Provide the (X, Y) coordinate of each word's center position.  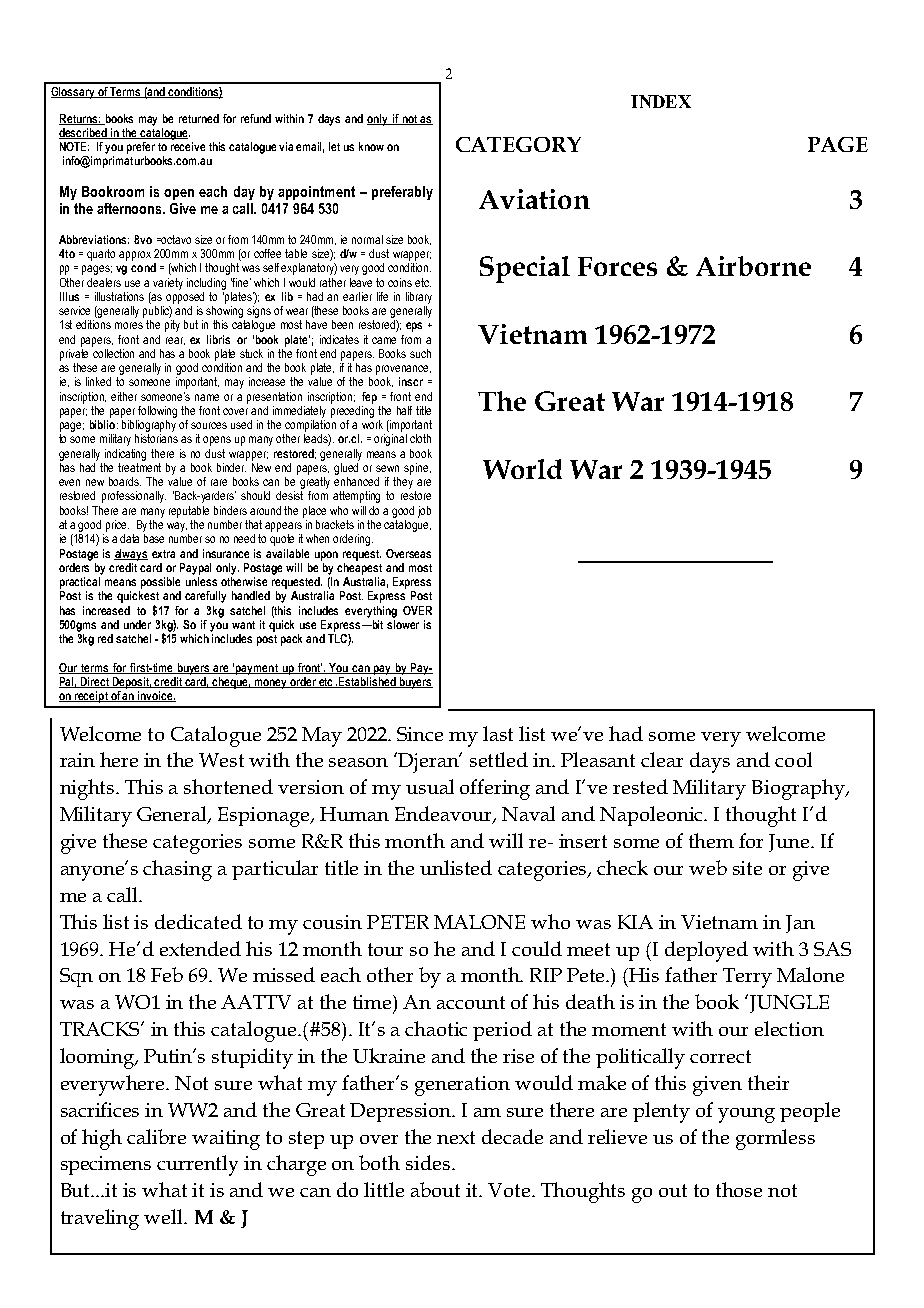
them (711, 840)
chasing (177, 870)
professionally (134, 497)
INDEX (661, 101)
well (164, 1216)
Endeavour (445, 815)
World (522, 469)
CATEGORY (518, 144)
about (435, 1189)
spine (417, 469)
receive (188, 146)
